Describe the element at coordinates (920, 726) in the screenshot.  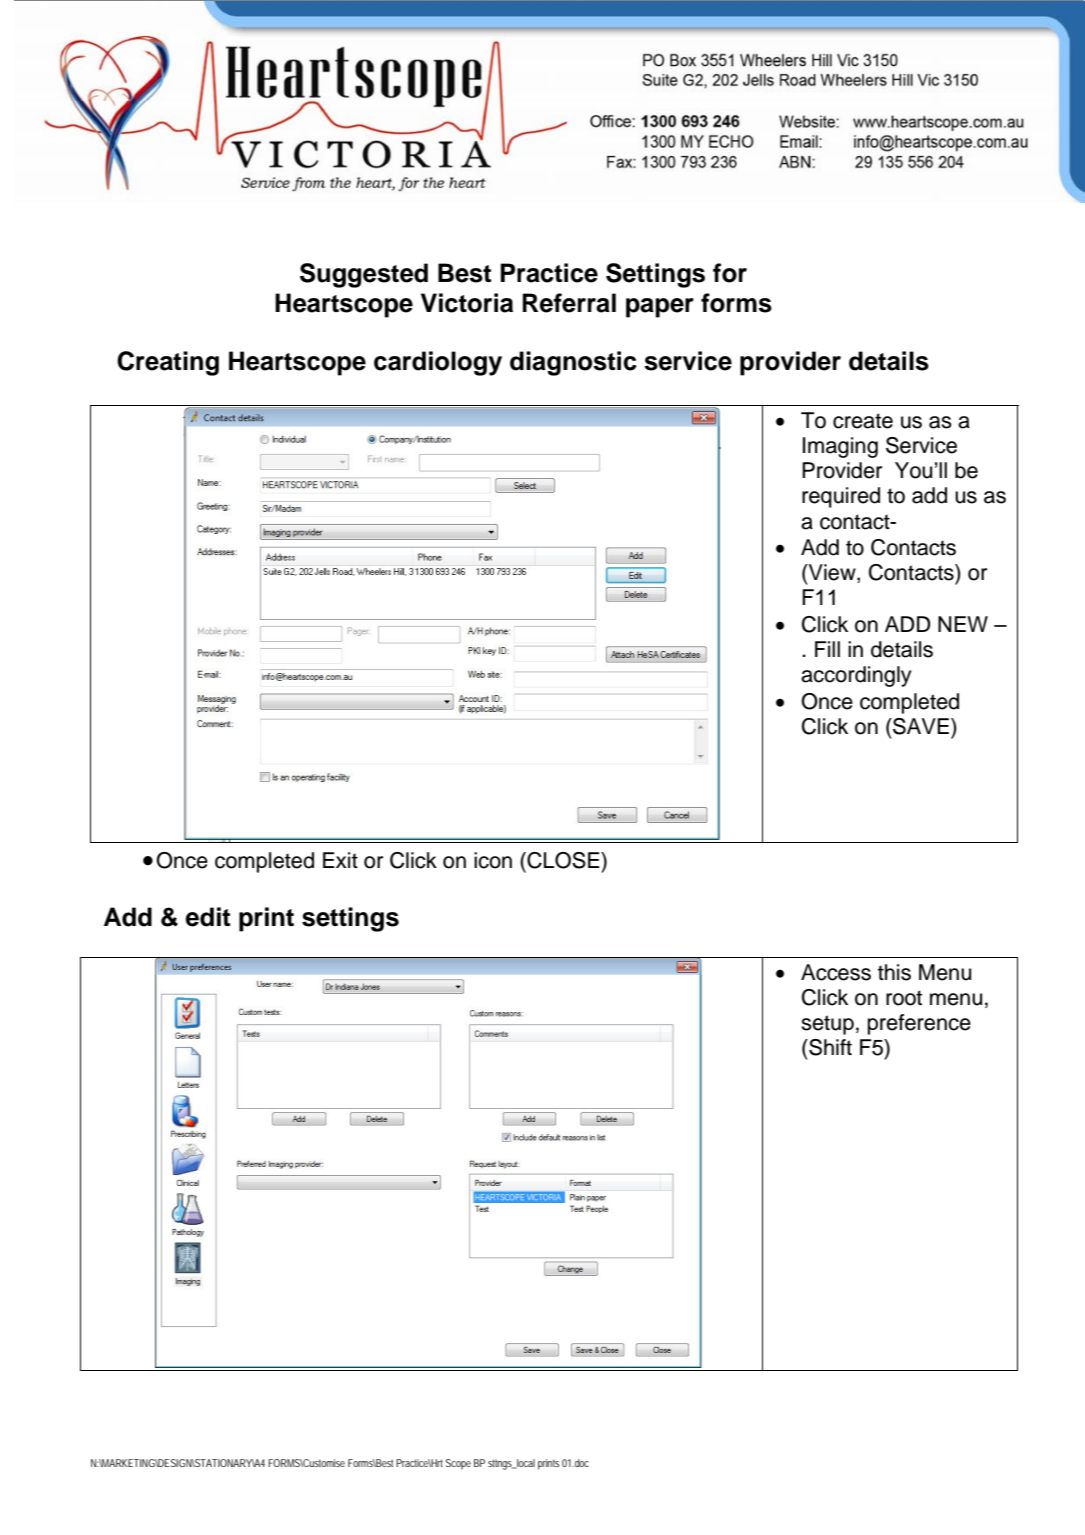
I see `SAVE` at that location.
